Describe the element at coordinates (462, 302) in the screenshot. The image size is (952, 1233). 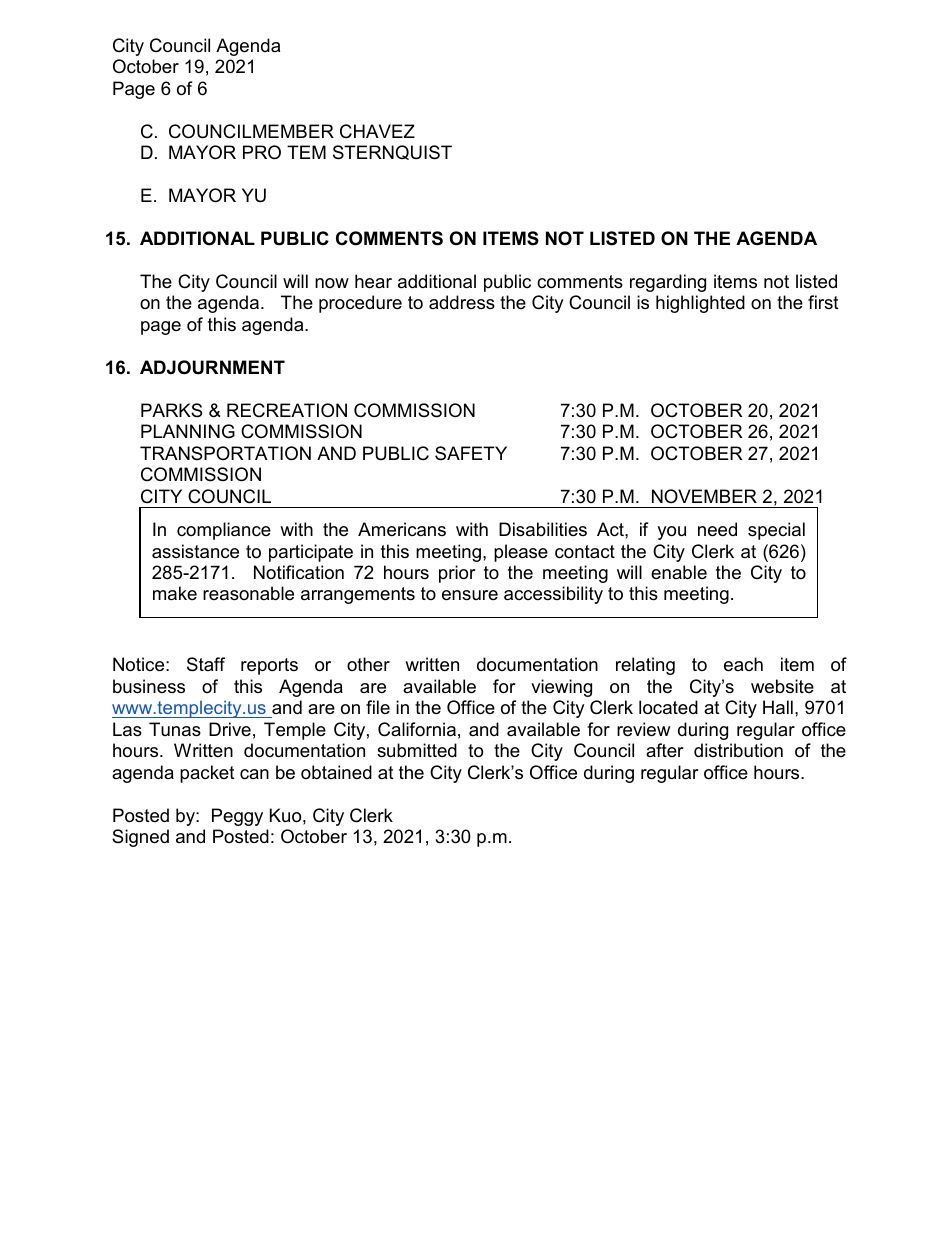
I see `address` at that location.
